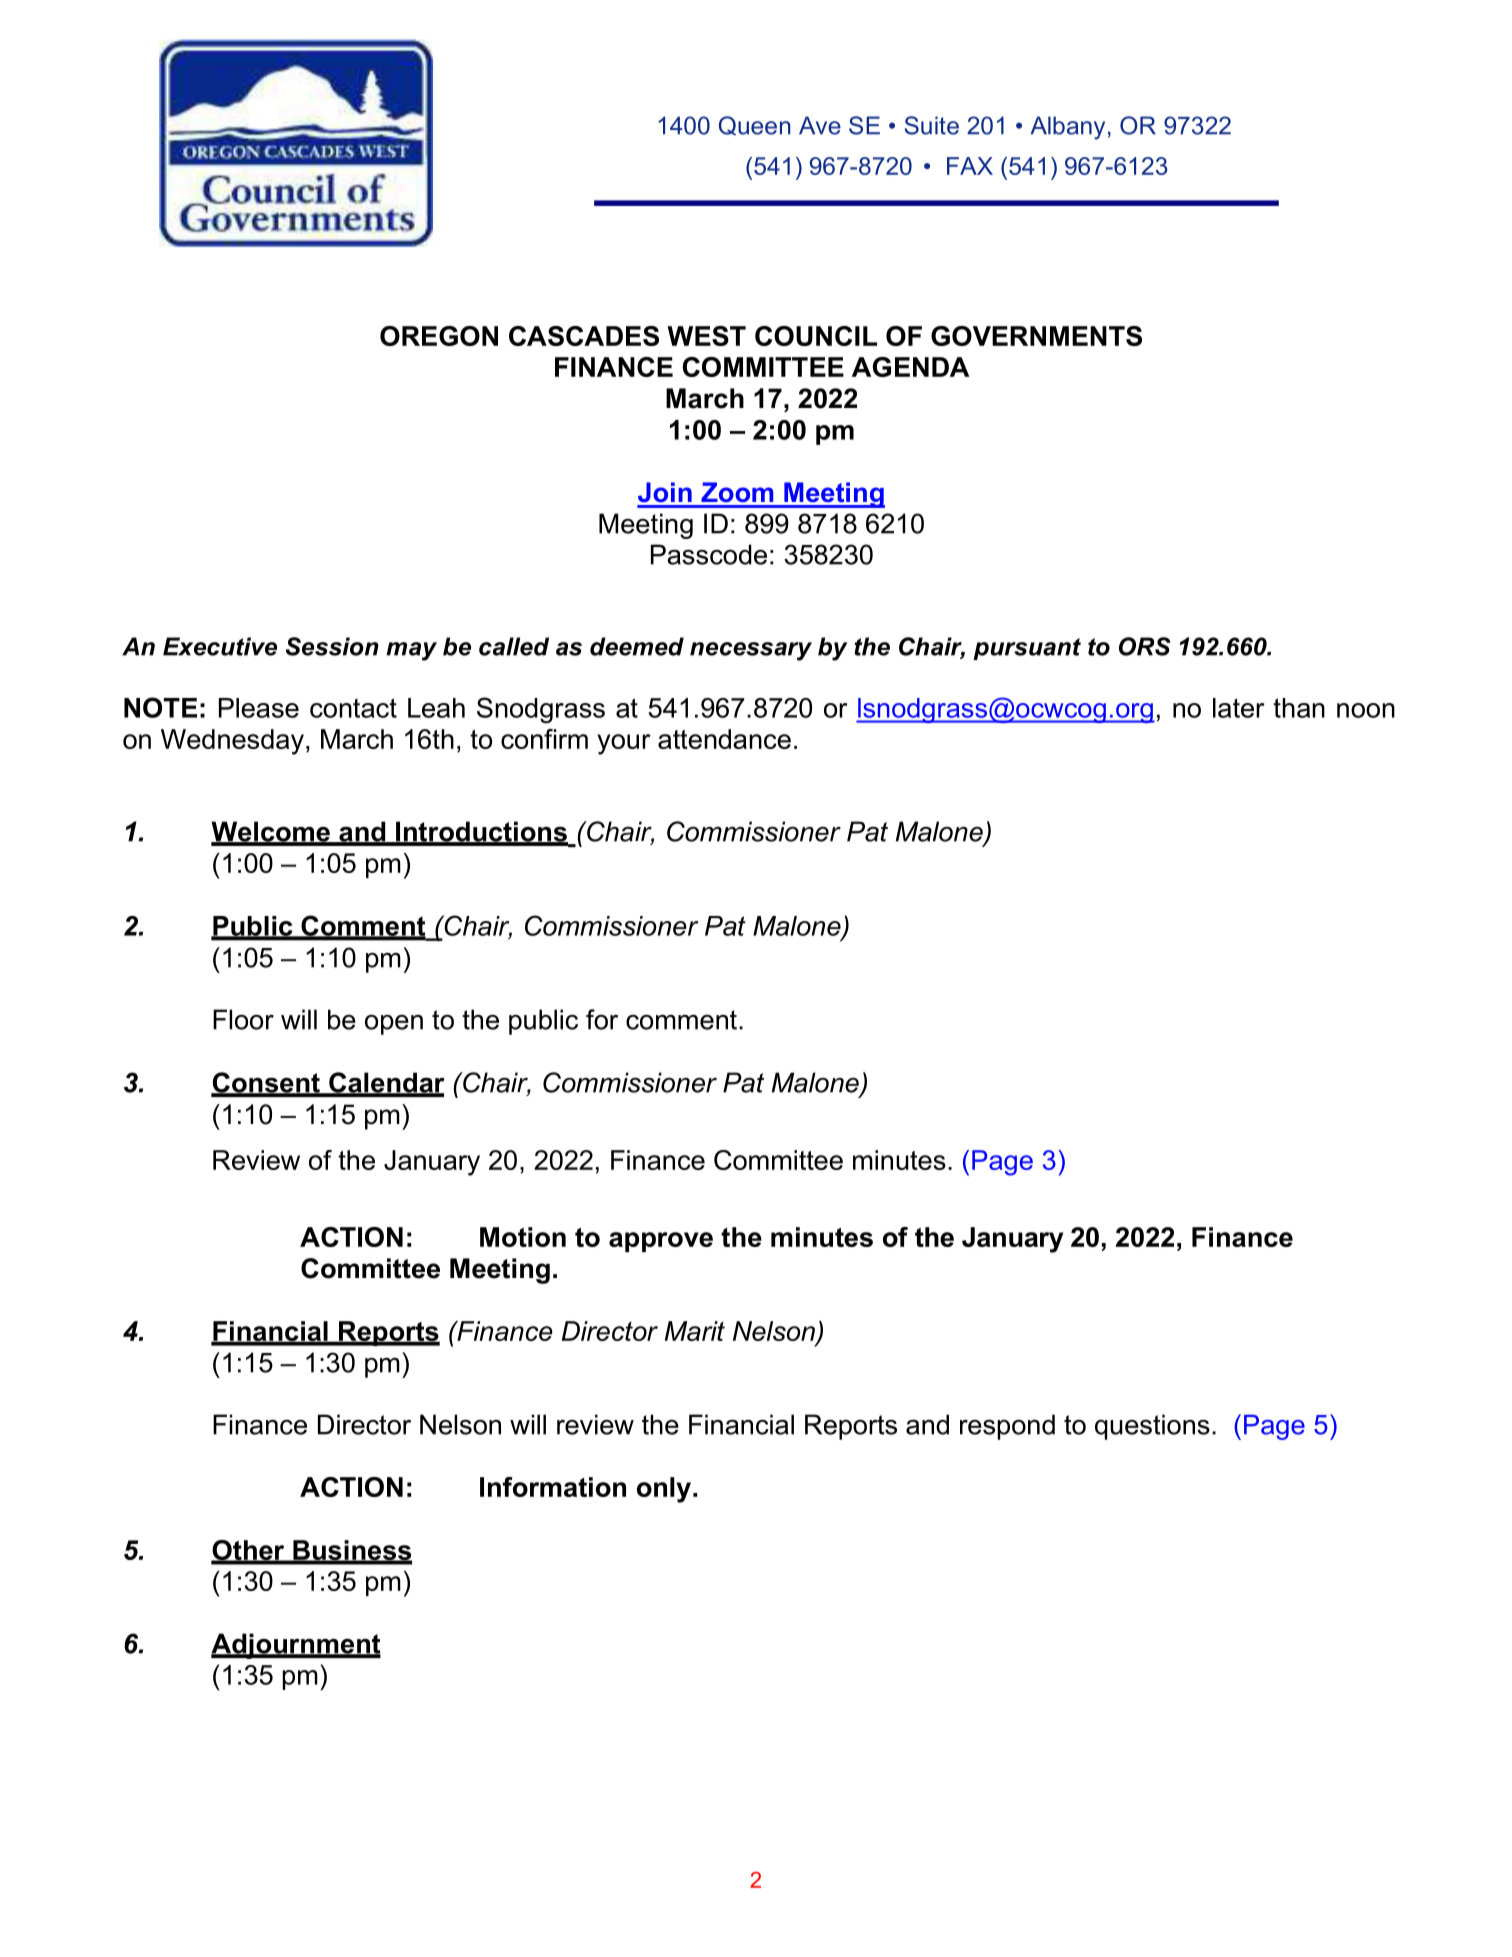 This page has height=1957, width=1512. I want to click on Albany, so click(1068, 128).
